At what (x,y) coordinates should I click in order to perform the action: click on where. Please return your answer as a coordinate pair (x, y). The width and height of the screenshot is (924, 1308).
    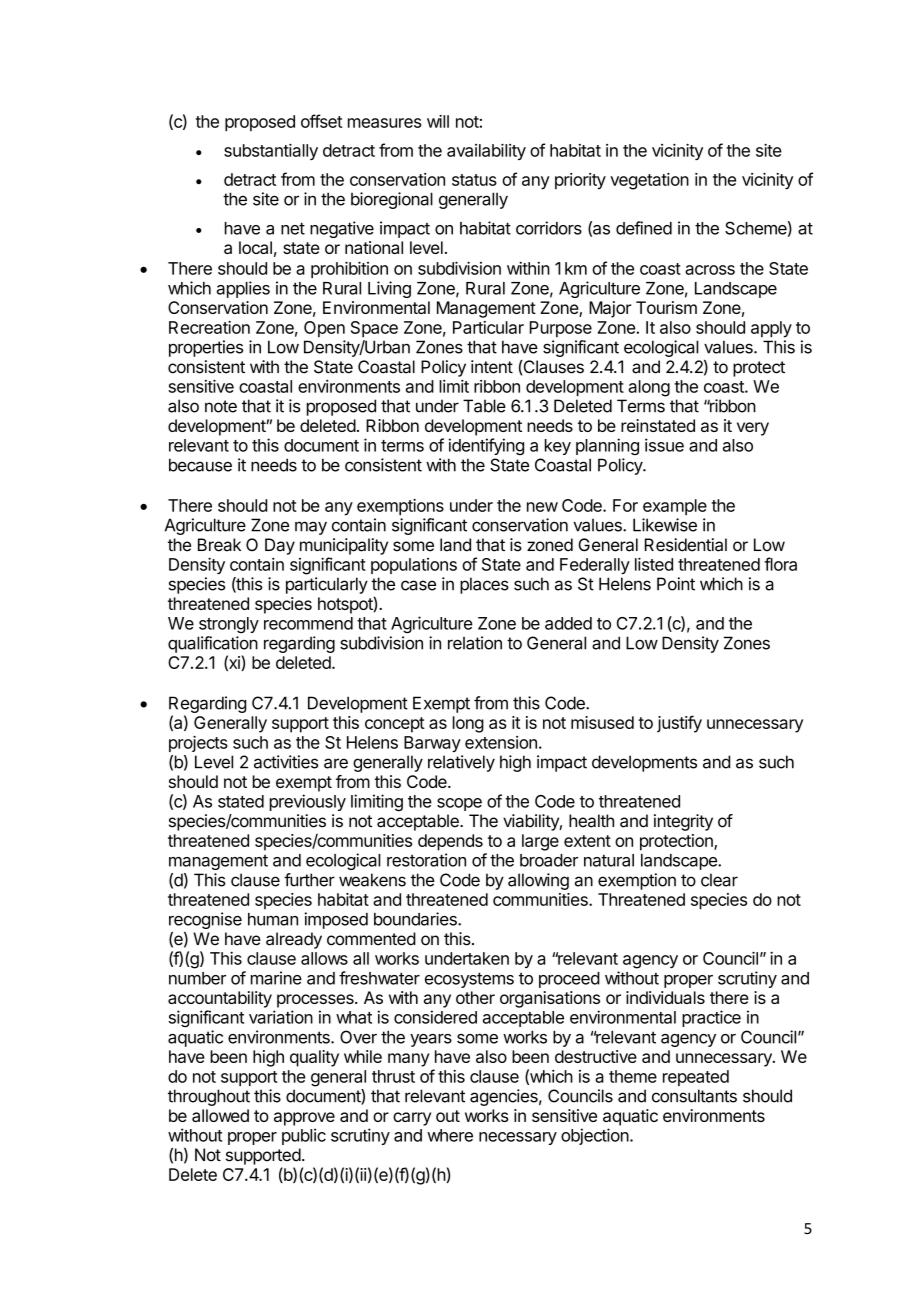
    Looking at the image, I should click on (450, 1135).
